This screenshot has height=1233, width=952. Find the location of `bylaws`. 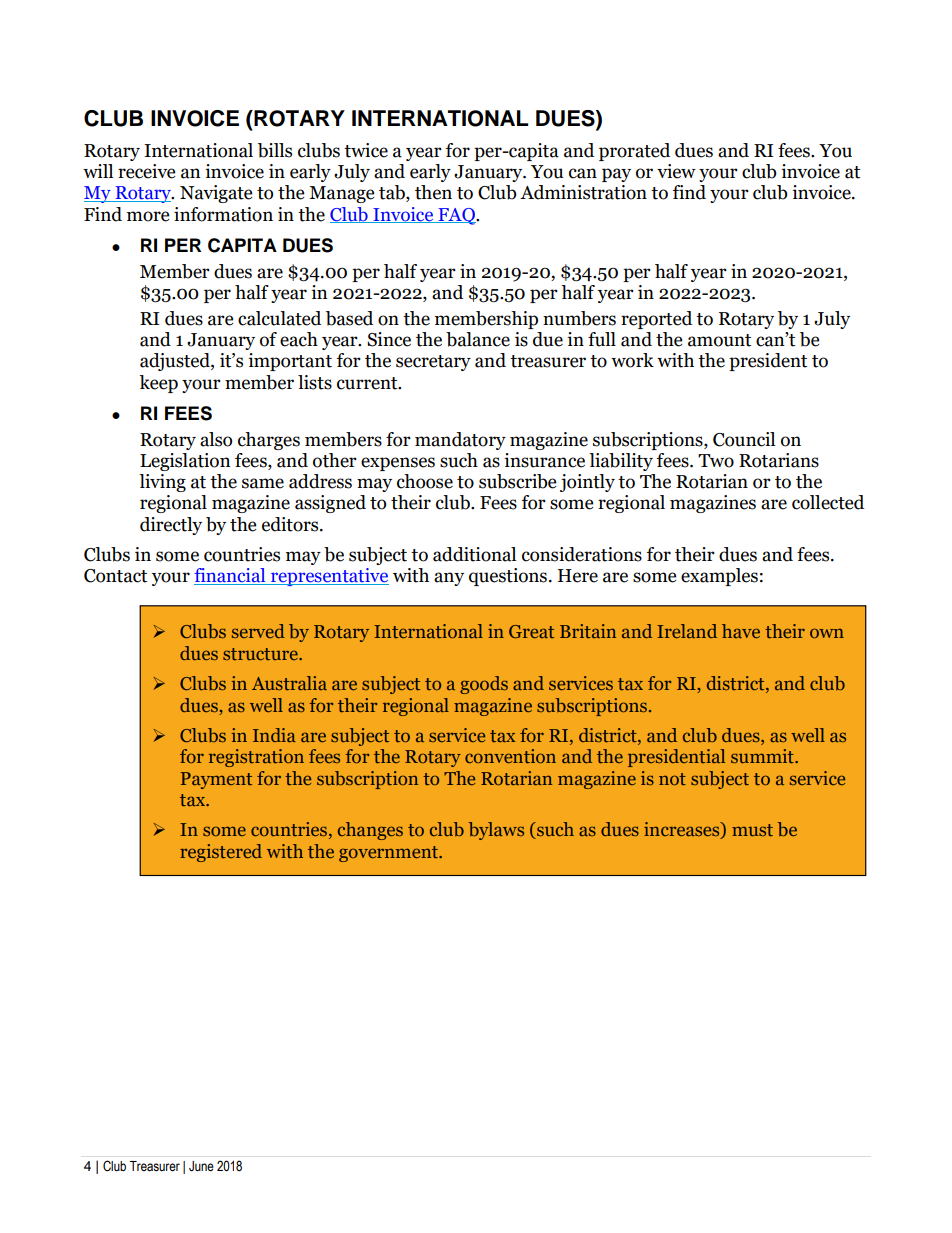

bylaws is located at coordinates (496, 831).
